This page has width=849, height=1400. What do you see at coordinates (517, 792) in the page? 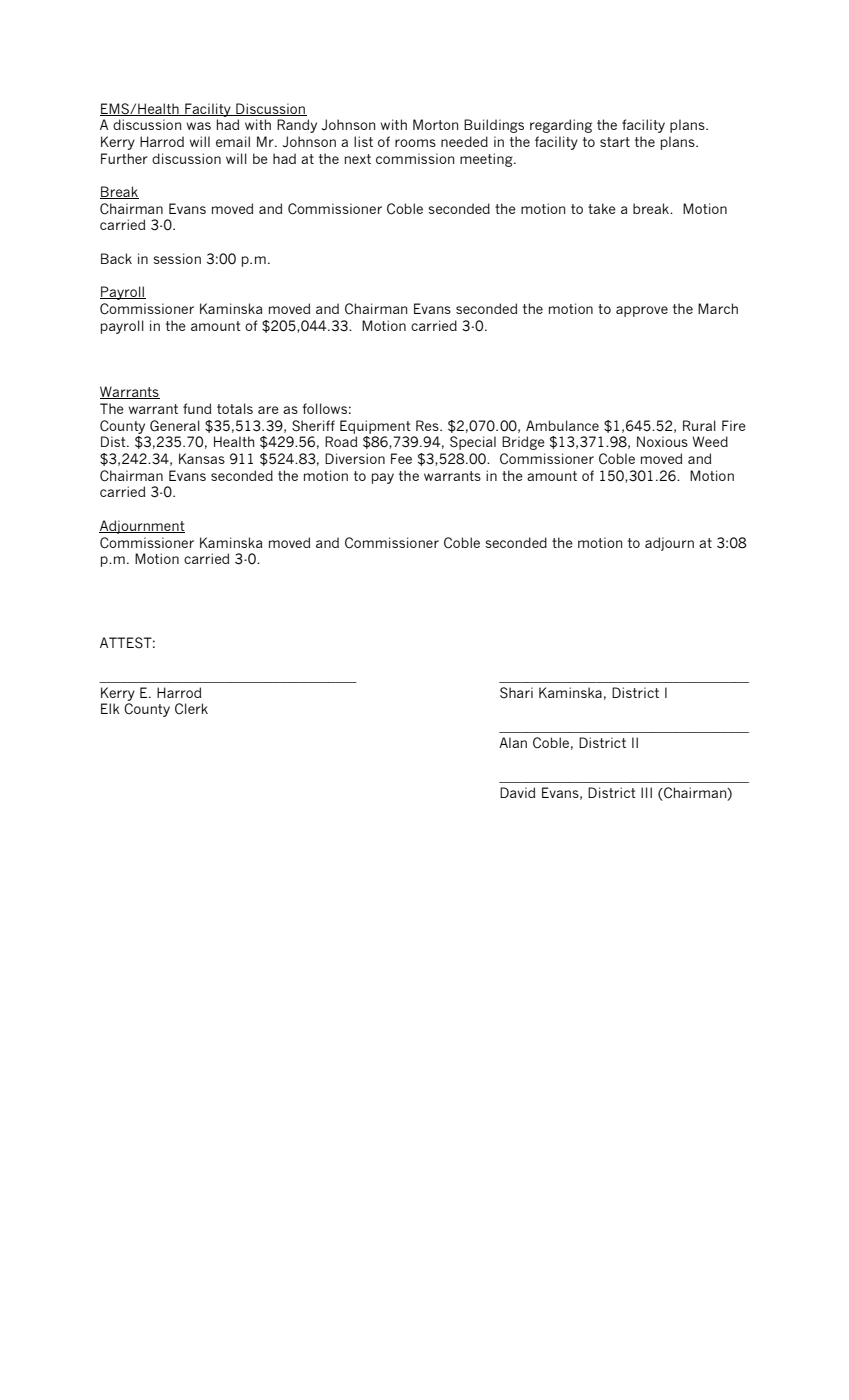
I see `David` at bounding box center [517, 792].
